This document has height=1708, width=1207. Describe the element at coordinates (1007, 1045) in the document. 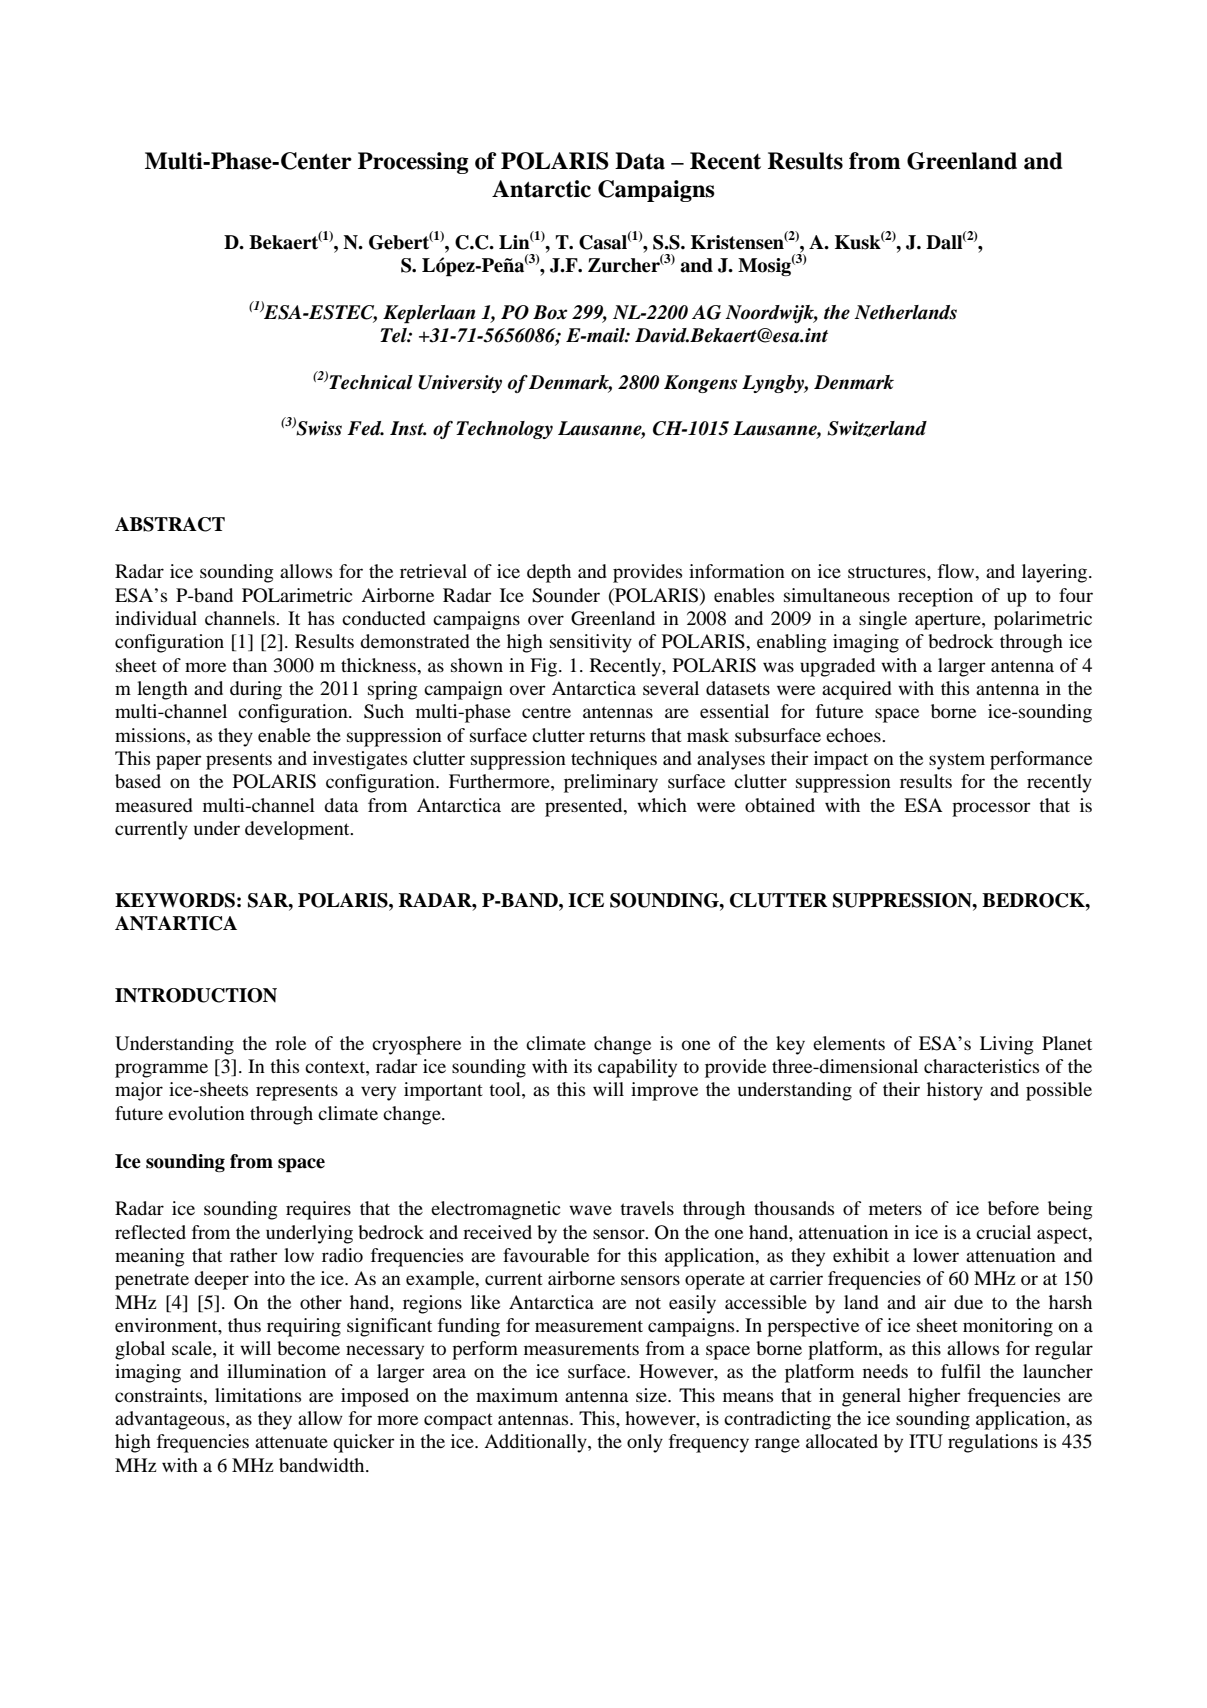

I see `Living` at that location.
